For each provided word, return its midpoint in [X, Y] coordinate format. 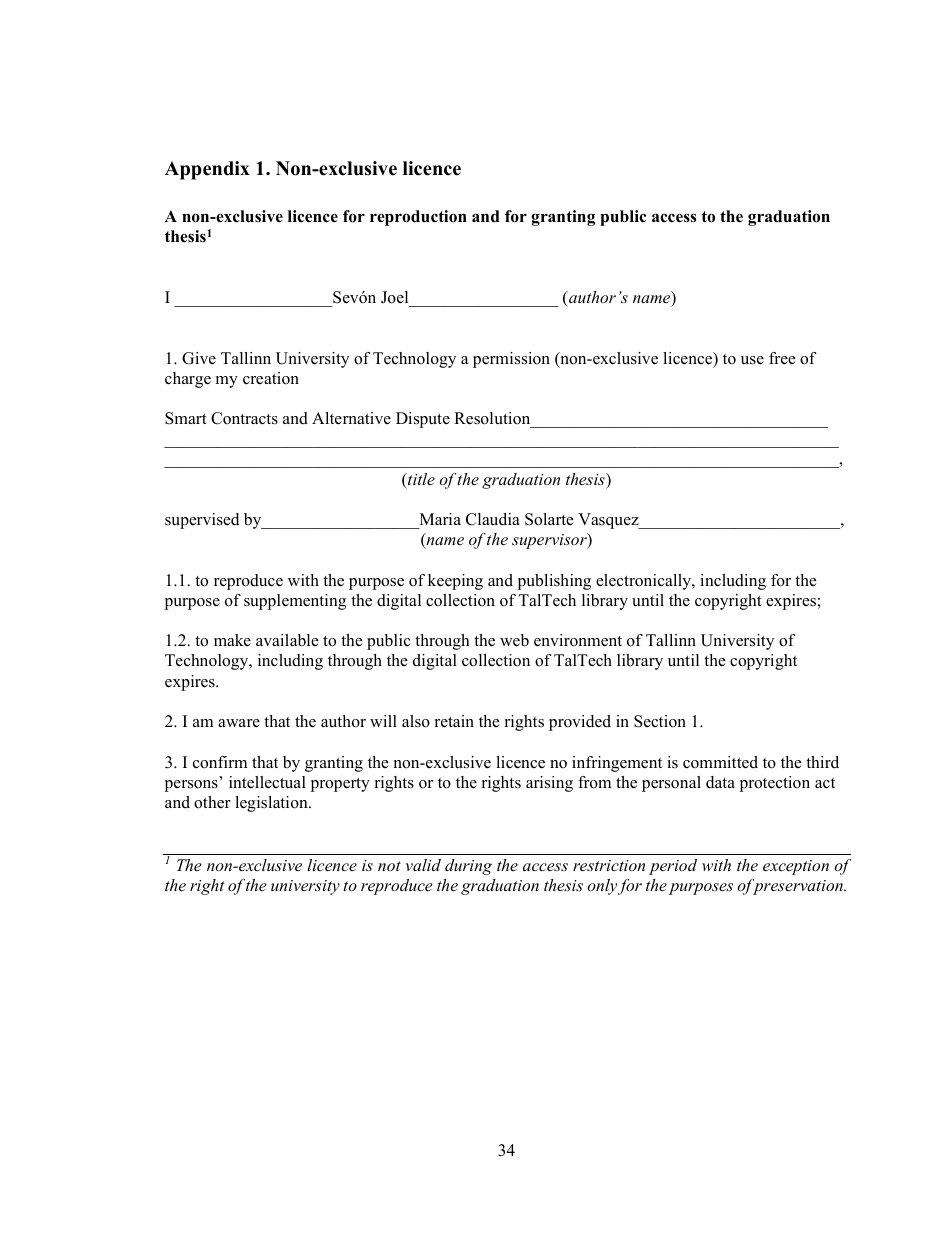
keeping [455, 582]
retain [454, 721]
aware [239, 723]
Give [199, 358]
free [782, 358]
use [752, 360]
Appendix [207, 170]
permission [511, 360]
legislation [272, 804]
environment [578, 640]
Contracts [244, 418]
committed [720, 762]
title [420, 479]
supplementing [295, 602]
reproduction [418, 218]
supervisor [550, 541]
